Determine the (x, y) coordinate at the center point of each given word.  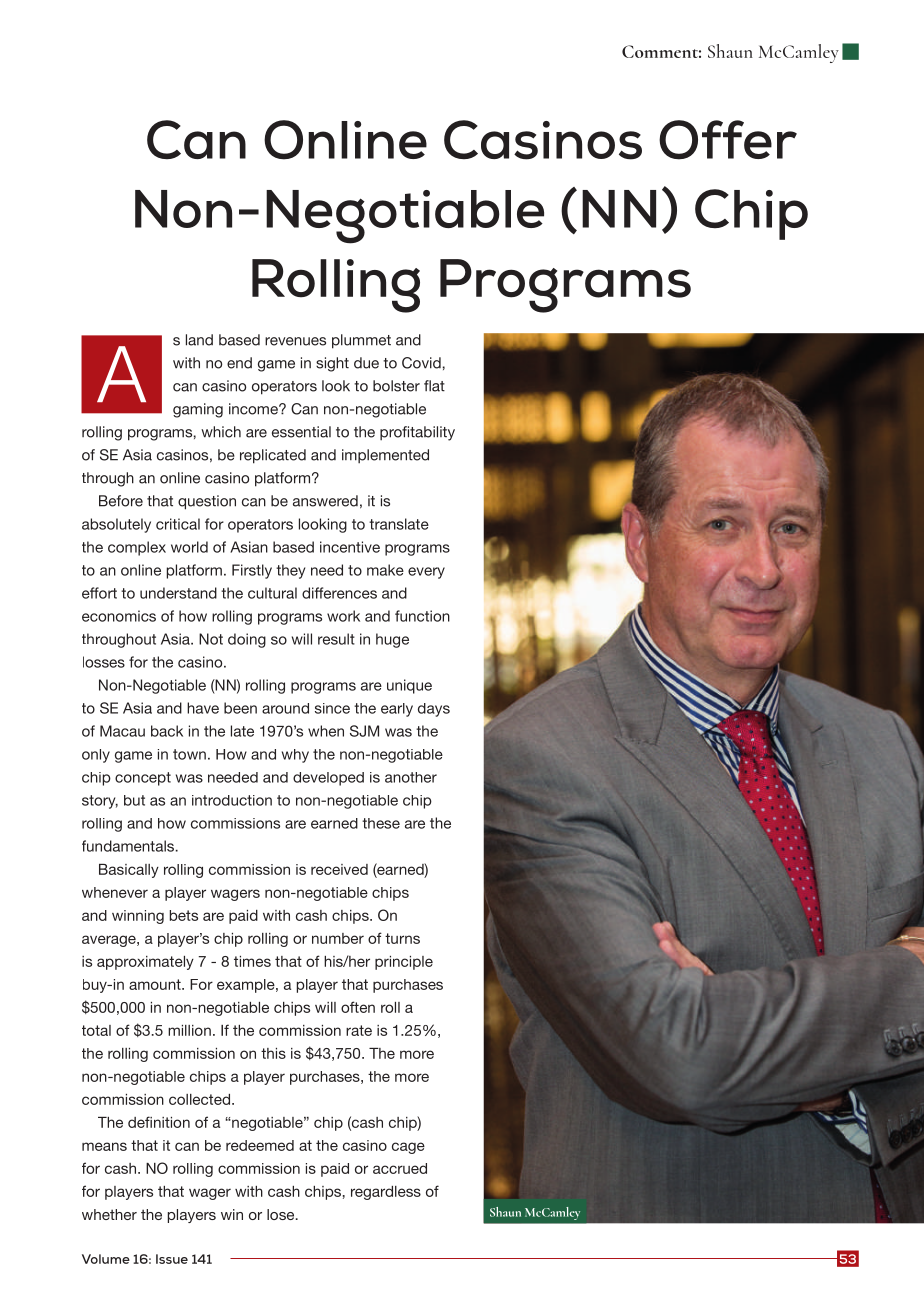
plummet (361, 341)
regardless (386, 1193)
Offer (728, 140)
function (422, 616)
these (381, 823)
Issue (172, 1259)
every (426, 573)
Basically (129, 871)
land (199, 340)
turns (402, 938)
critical (178, 524)
